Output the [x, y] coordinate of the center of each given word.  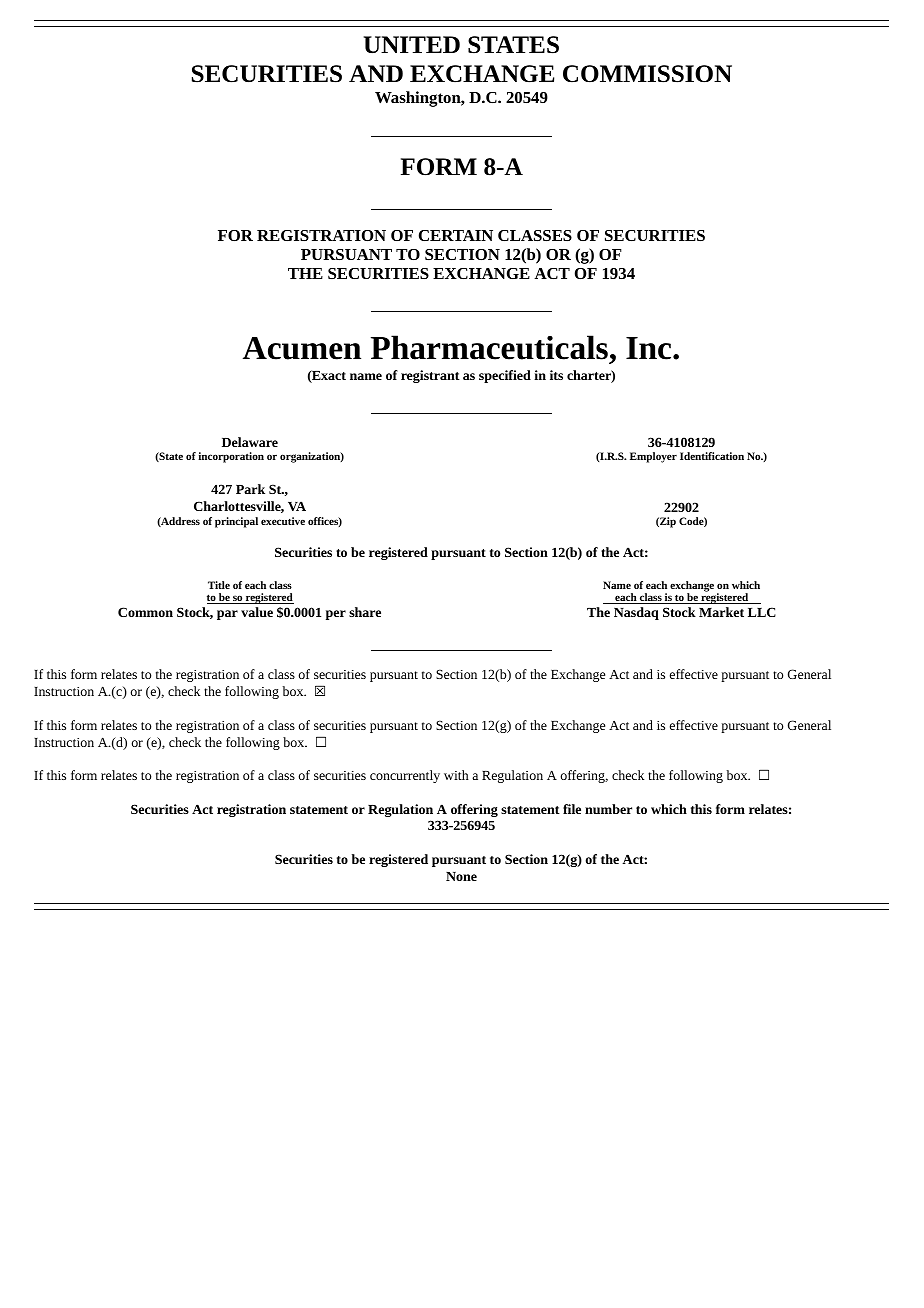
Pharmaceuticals [489, 347]
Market [721, 612]
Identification [712, 456]
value [257, 612]
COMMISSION [647, 74]
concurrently [405, 776]
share [365, 612]
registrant [430, 376]
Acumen [302, 348]
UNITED [412, 45]
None [461, 876]
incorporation [231, 457]
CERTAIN [456, 235]
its [556, 375]
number [608, 809]
